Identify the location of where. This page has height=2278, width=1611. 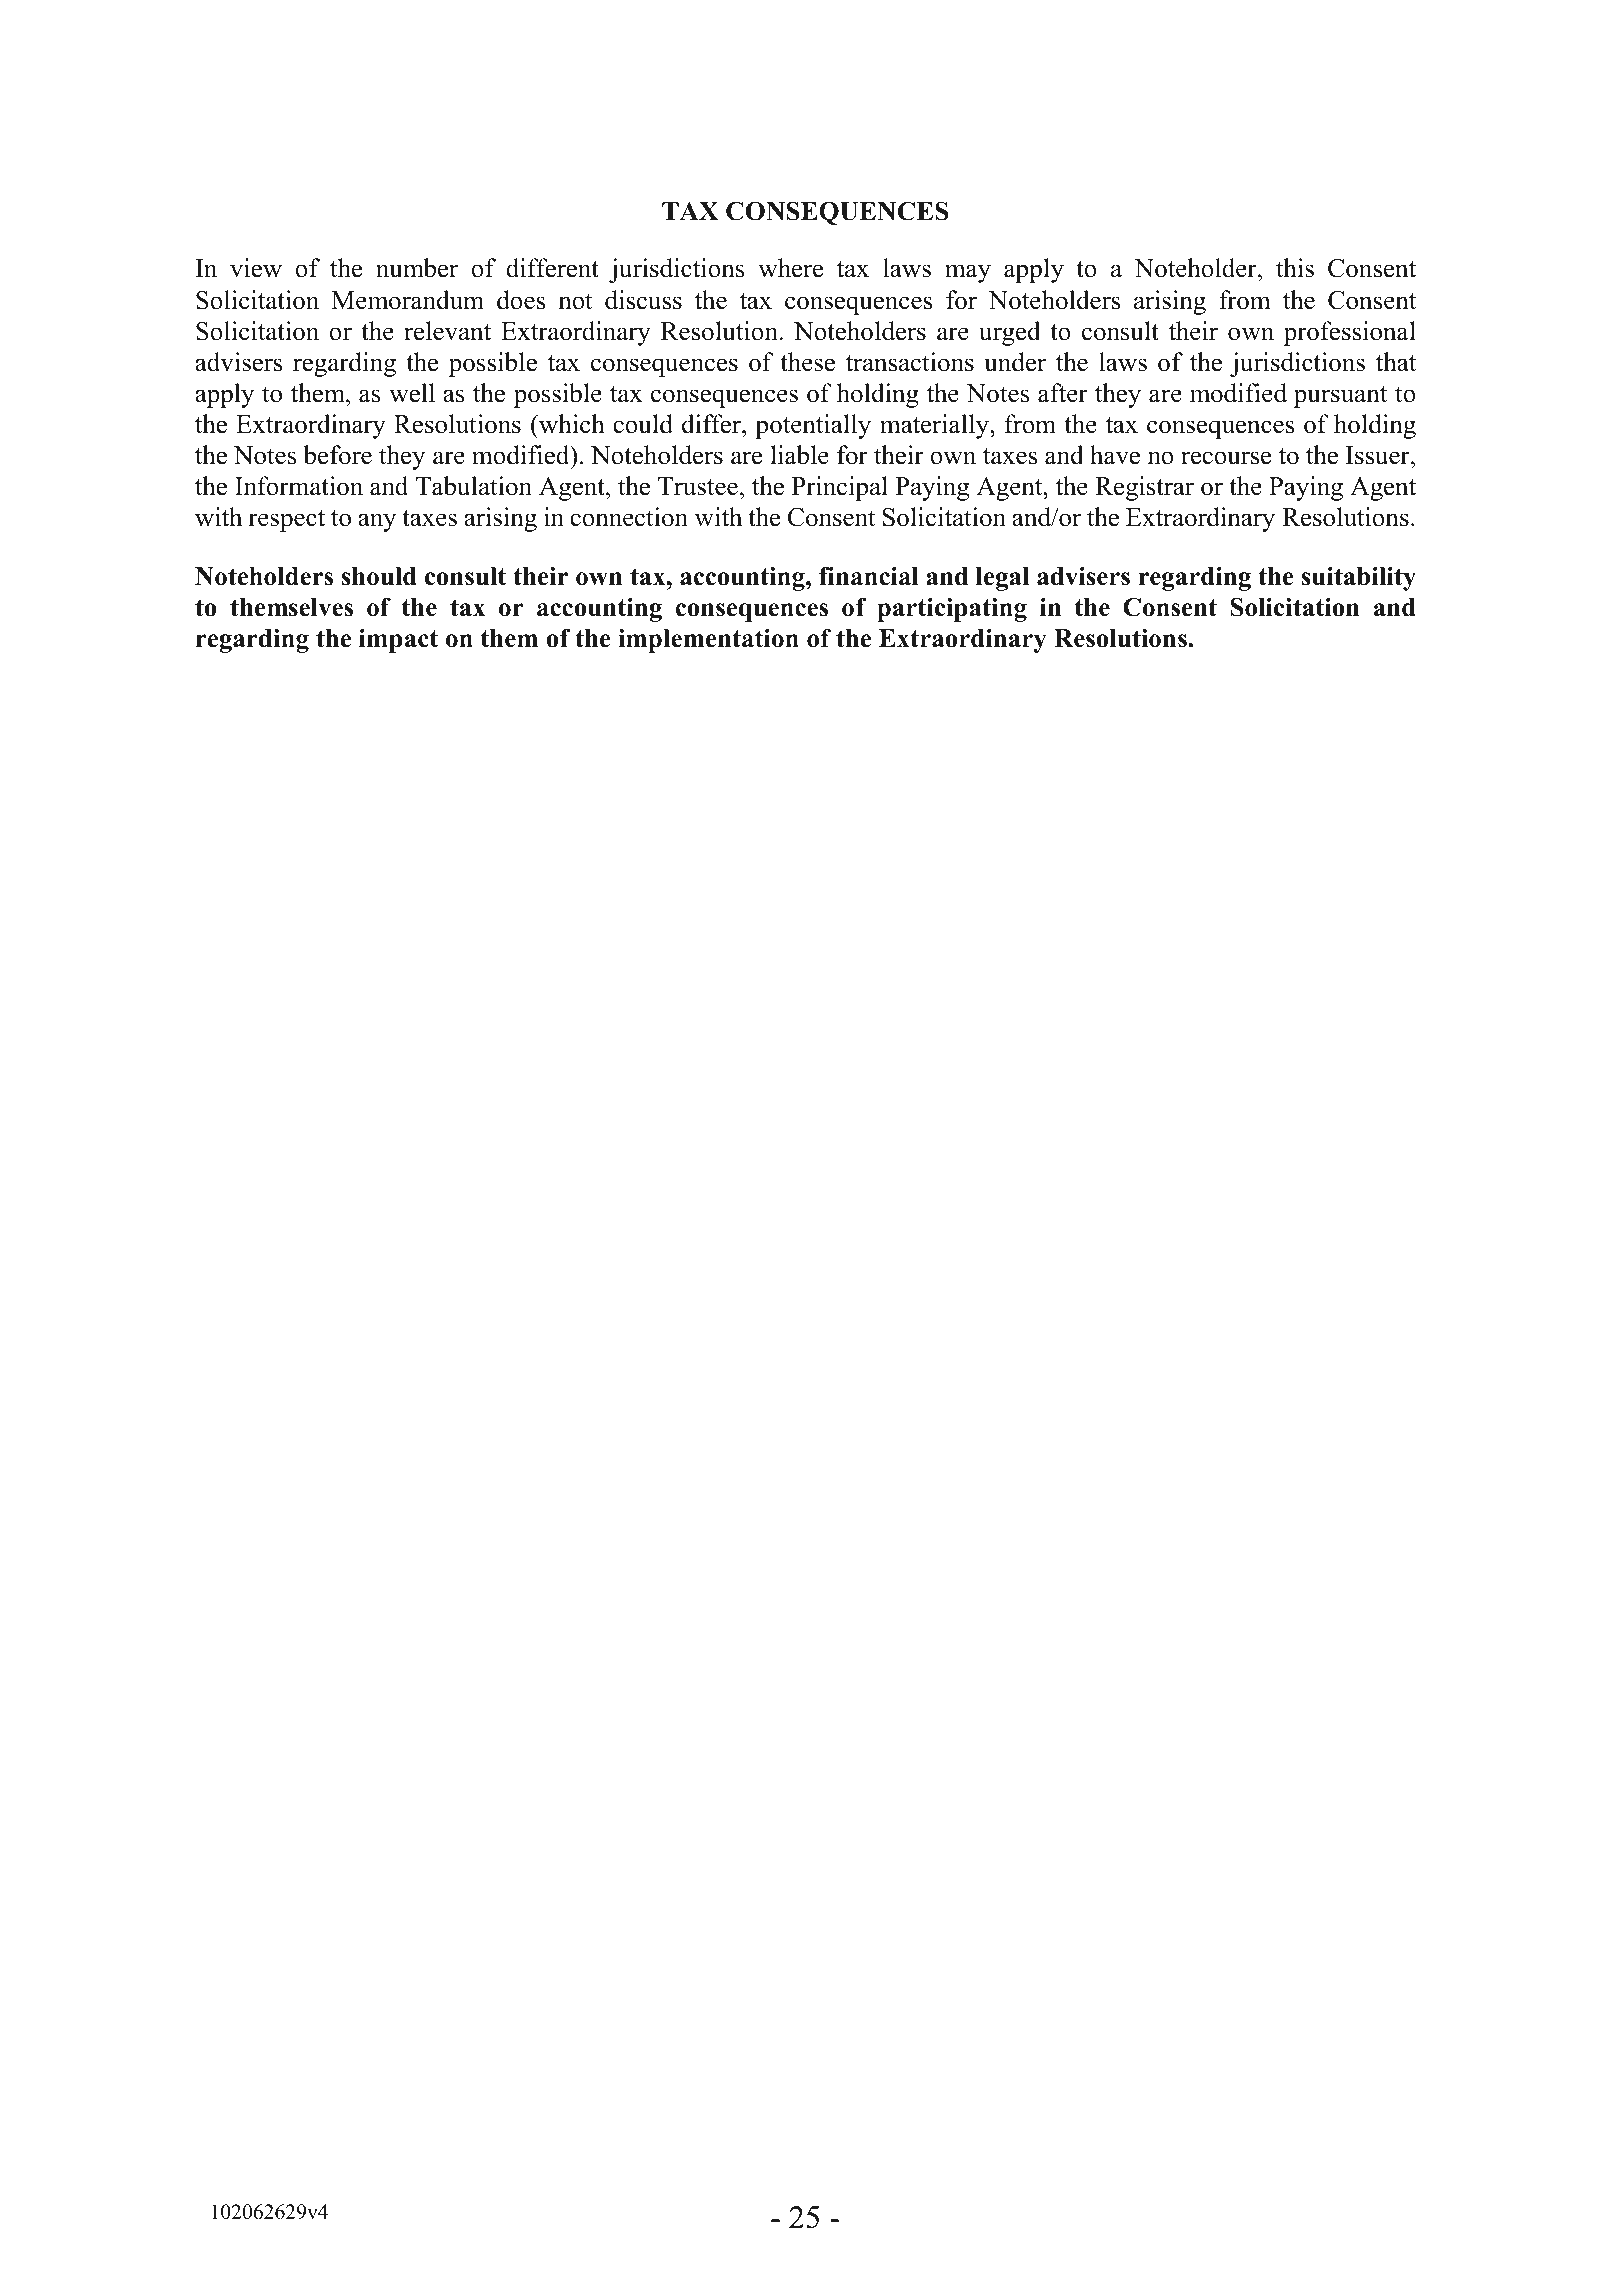
(790, 268).
